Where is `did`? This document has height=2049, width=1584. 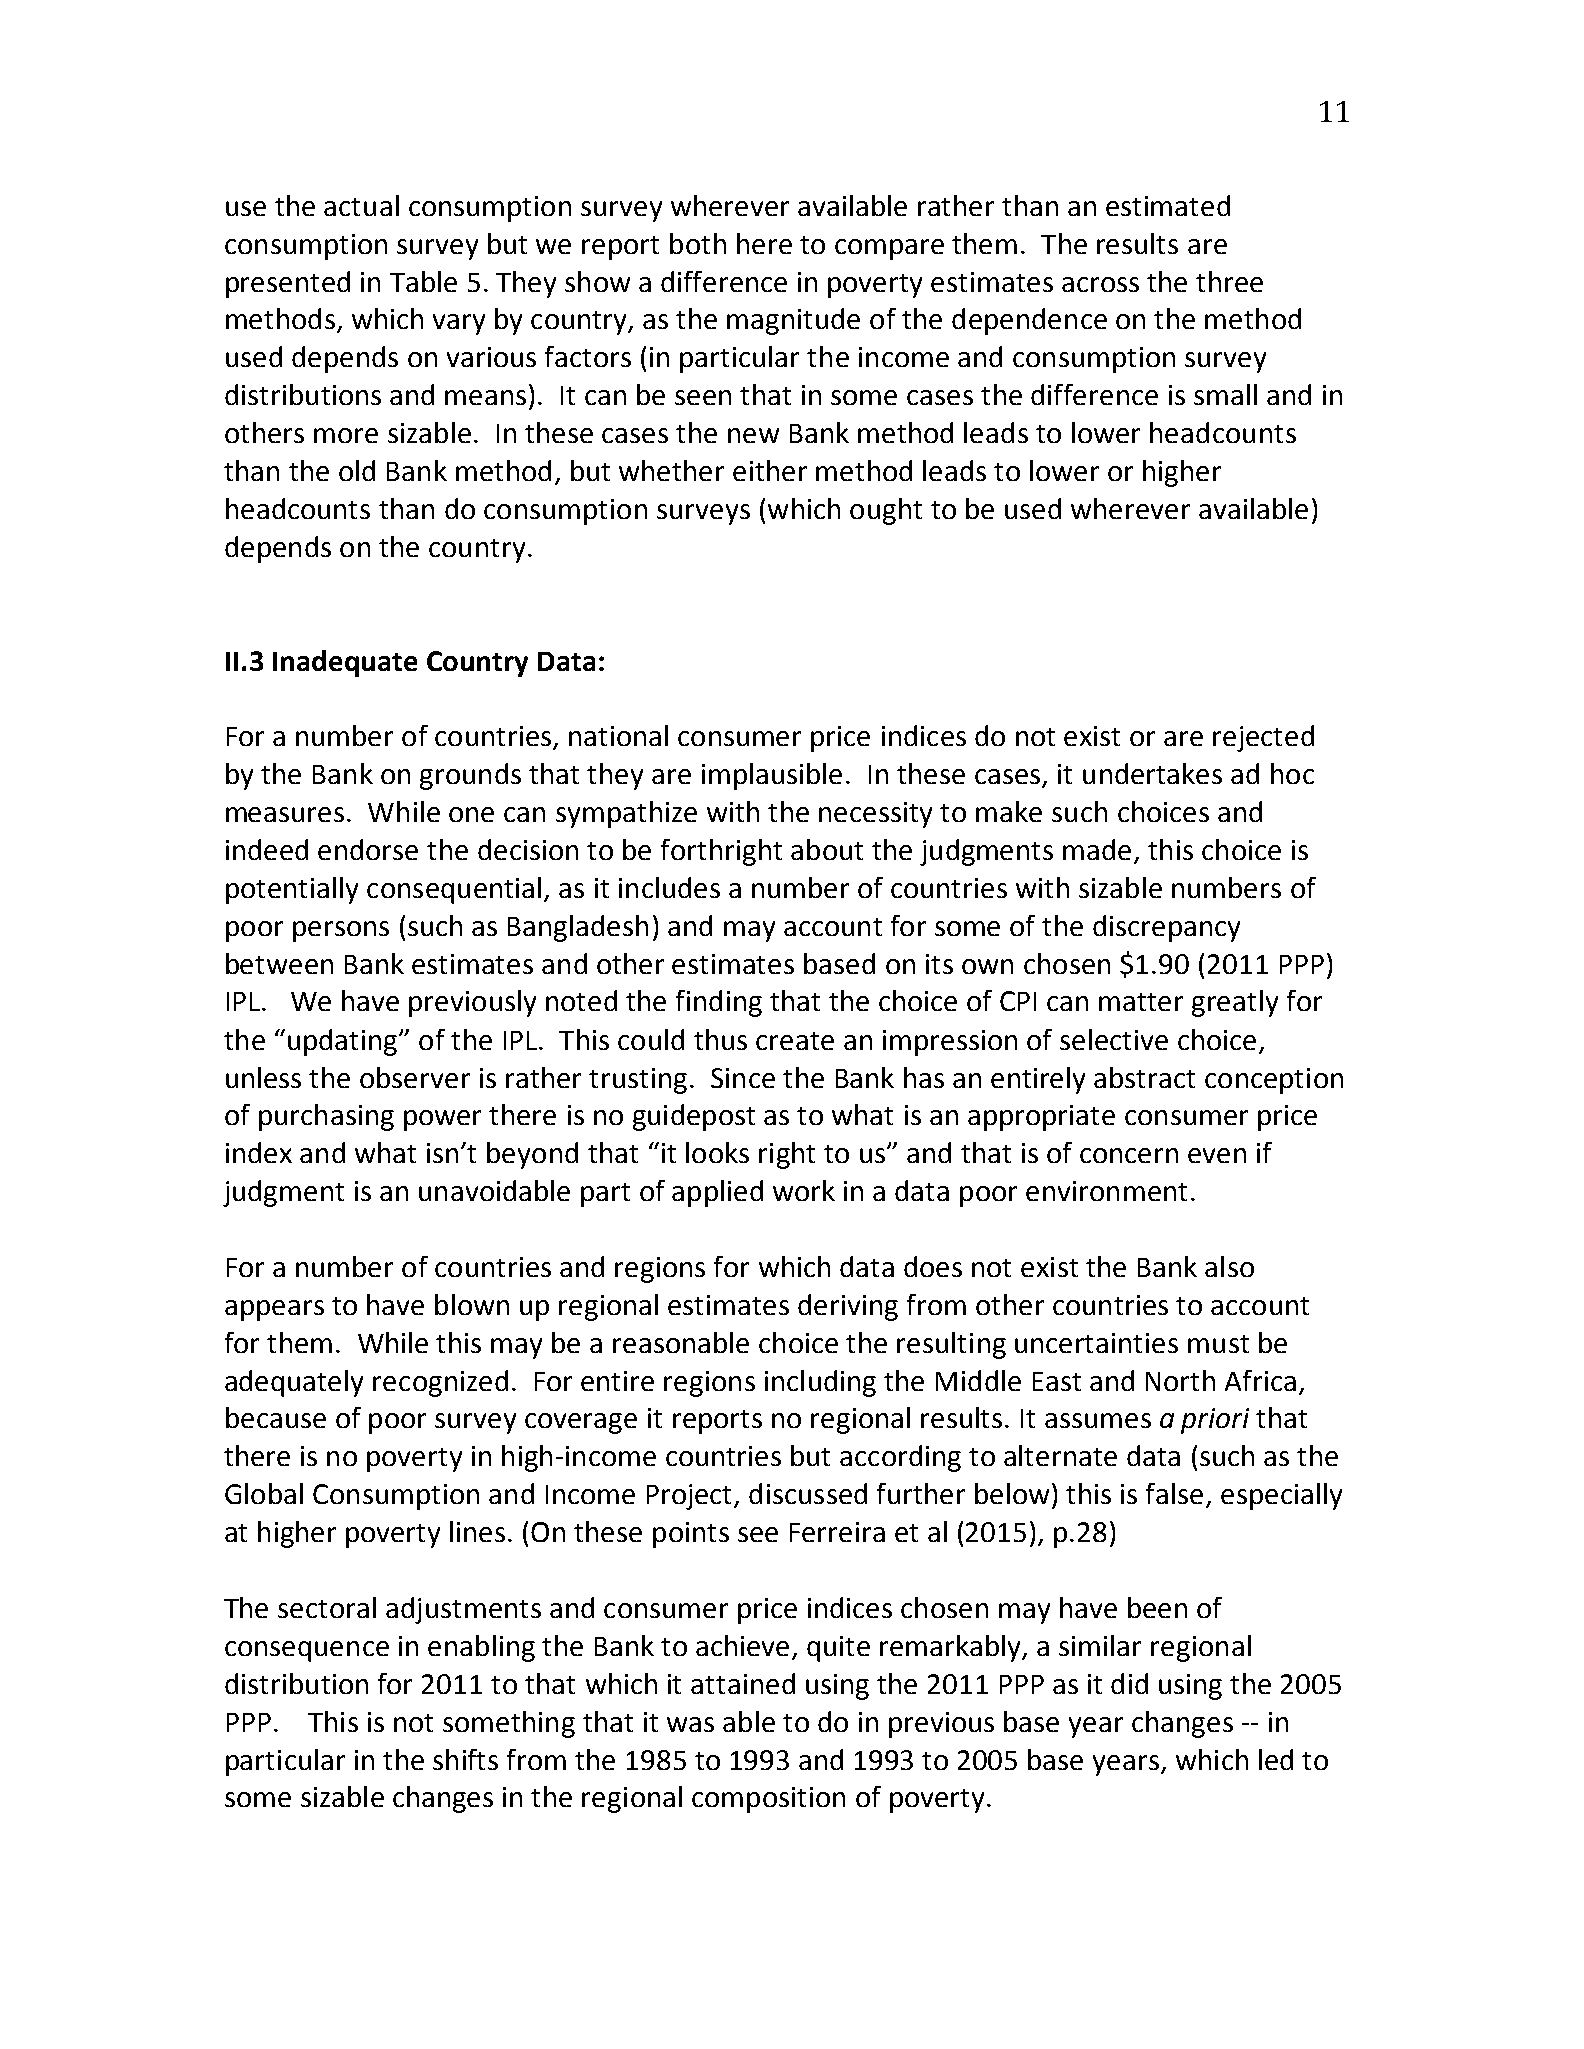
did is located at coordinates (1129, 1683).
